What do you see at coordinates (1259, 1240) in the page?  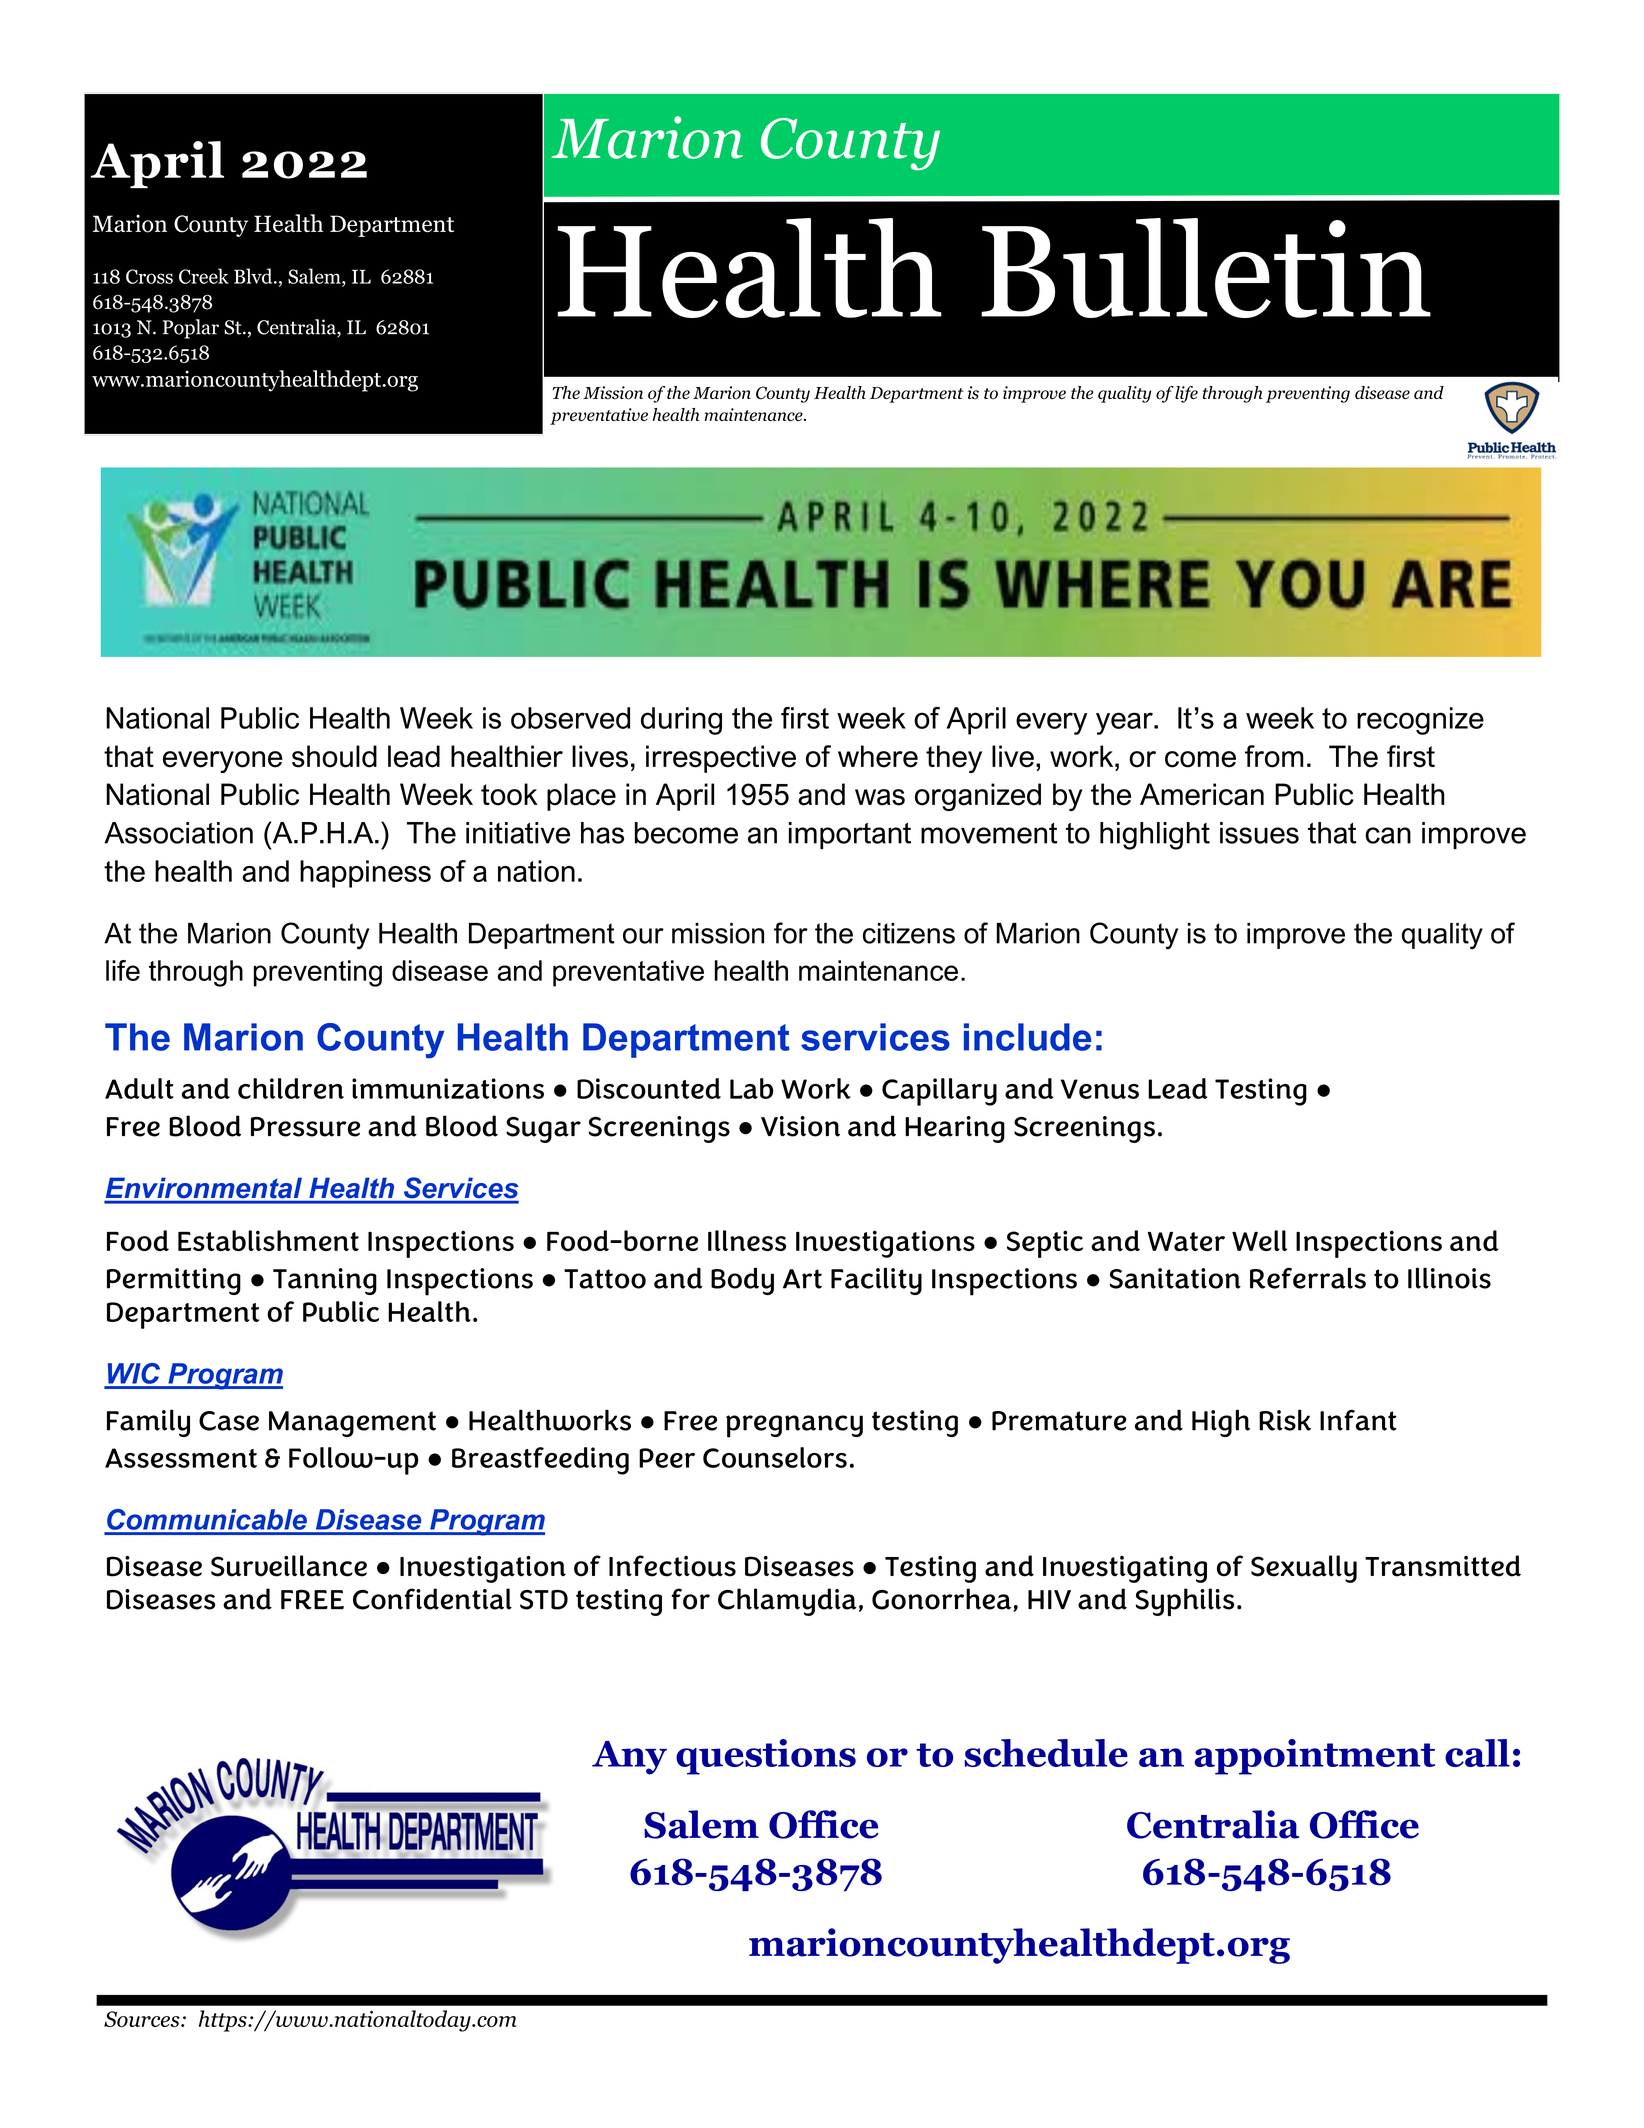 I see `Well` at bounding box center [1259, 1240].
